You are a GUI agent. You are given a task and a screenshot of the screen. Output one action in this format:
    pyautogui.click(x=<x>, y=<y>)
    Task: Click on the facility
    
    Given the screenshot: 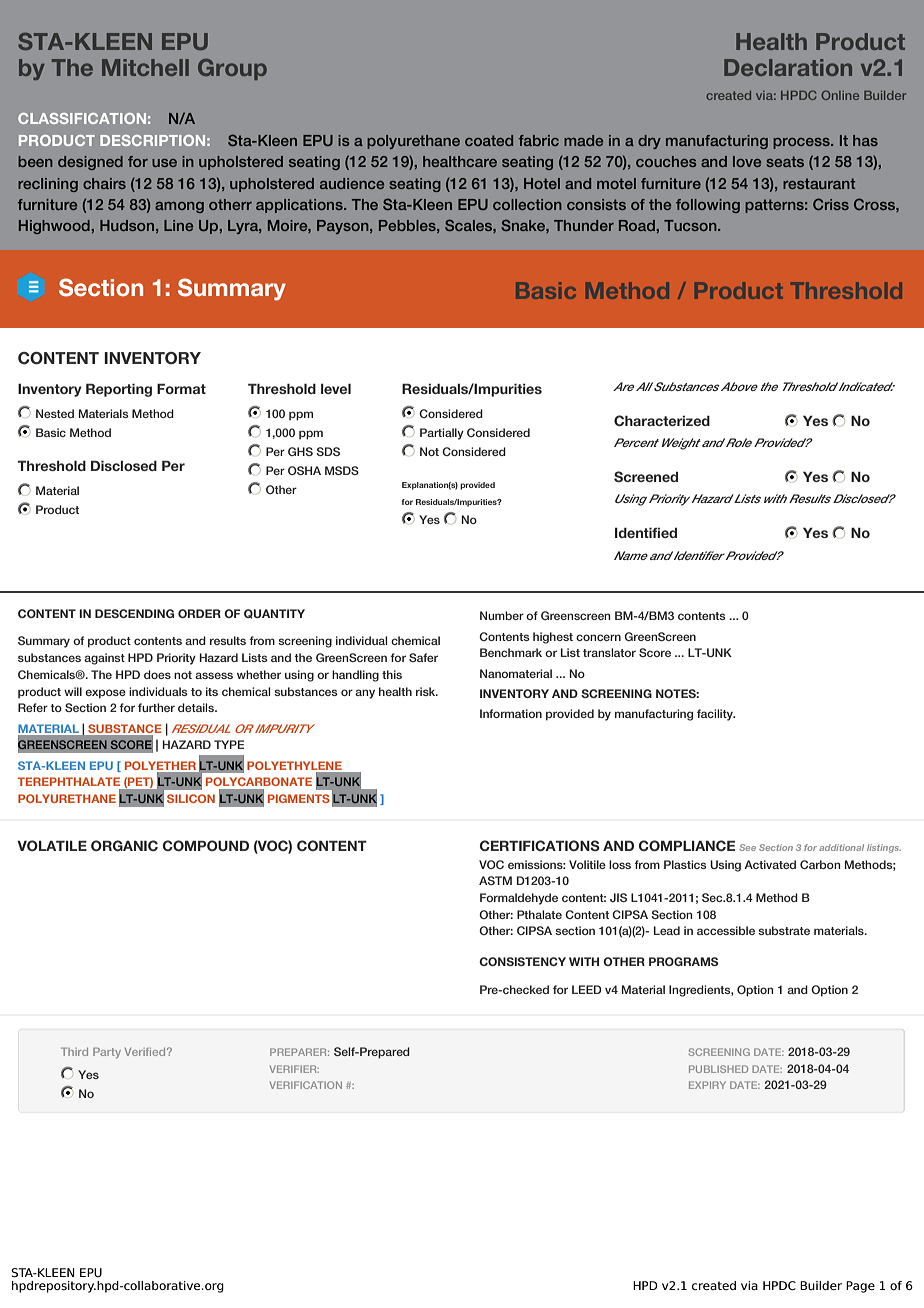 What is the action you would take?
    pyautogui.click(x=716, y=715)
